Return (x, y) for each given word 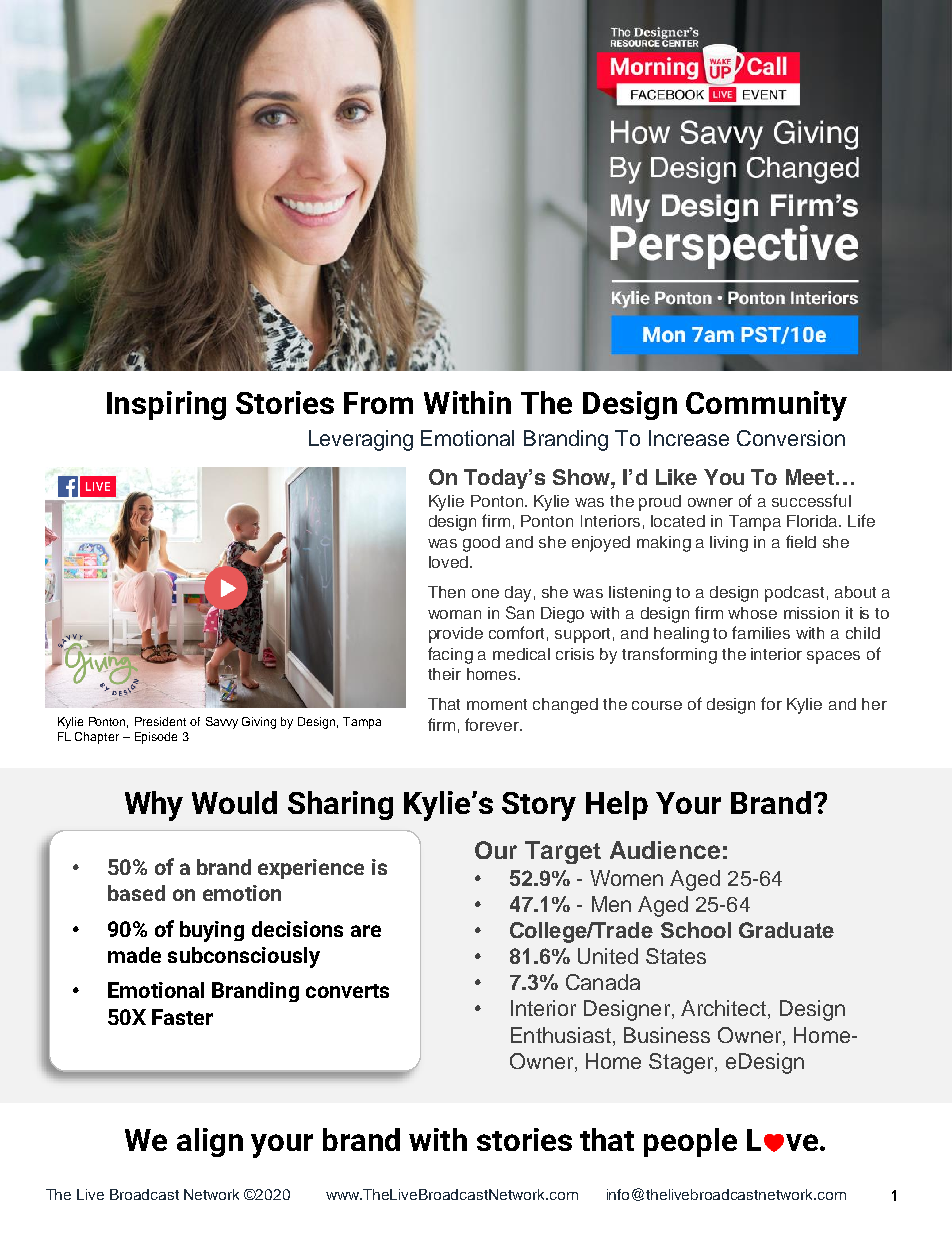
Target (563, 852)
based (136, 893)
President (160, 721)
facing (450, 655)
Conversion (791, 438)
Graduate (786, 930)
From (378, 403)
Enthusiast (561, 1035)
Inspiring (166, 405)
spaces (833, 657)
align (210, 1142)
